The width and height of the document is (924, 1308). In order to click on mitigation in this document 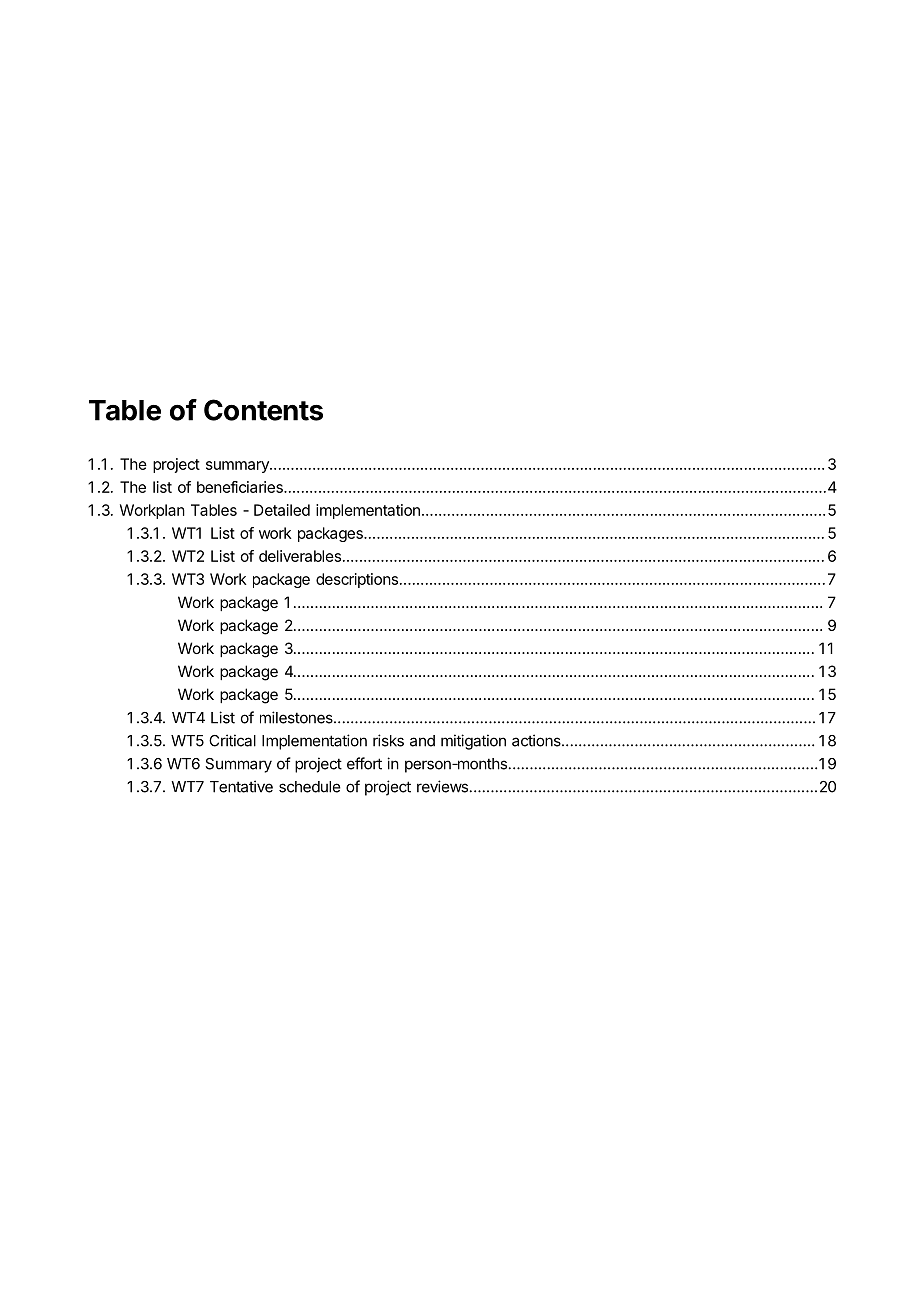, I will do `click(473, 742)`.
